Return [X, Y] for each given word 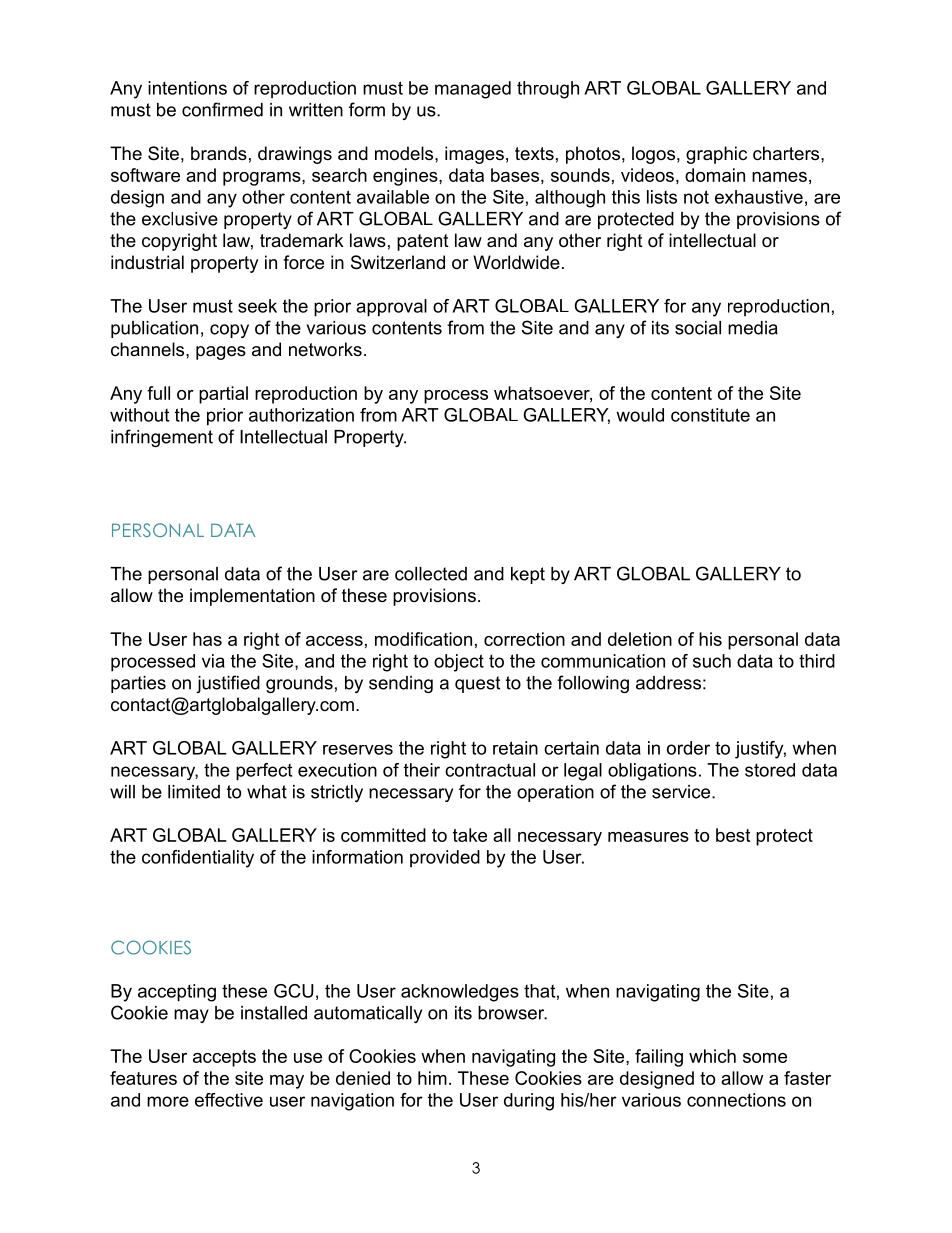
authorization [301, 415]
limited [194, 792]
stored [770, 770]
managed [473, 90]
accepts [224, 1058]
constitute [710, 415]
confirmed [222, 109]
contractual [490, 770]
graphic [716, 155]
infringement [162, 438]
